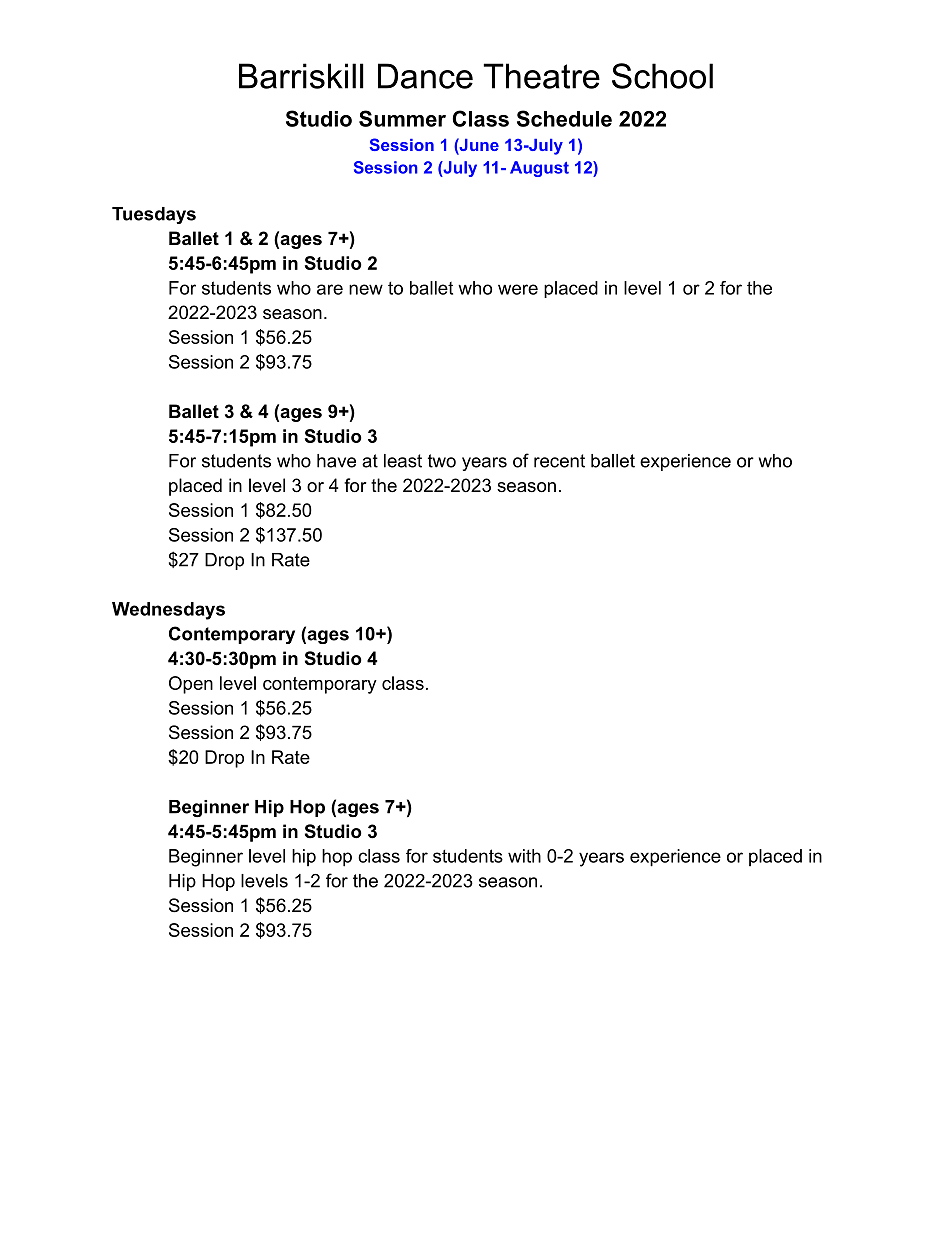 This screenshot has width=952, height=1233. What do you see at coordinates (518, 289) in the screenshot?
I see `were` at bounding box center [518, 289].
